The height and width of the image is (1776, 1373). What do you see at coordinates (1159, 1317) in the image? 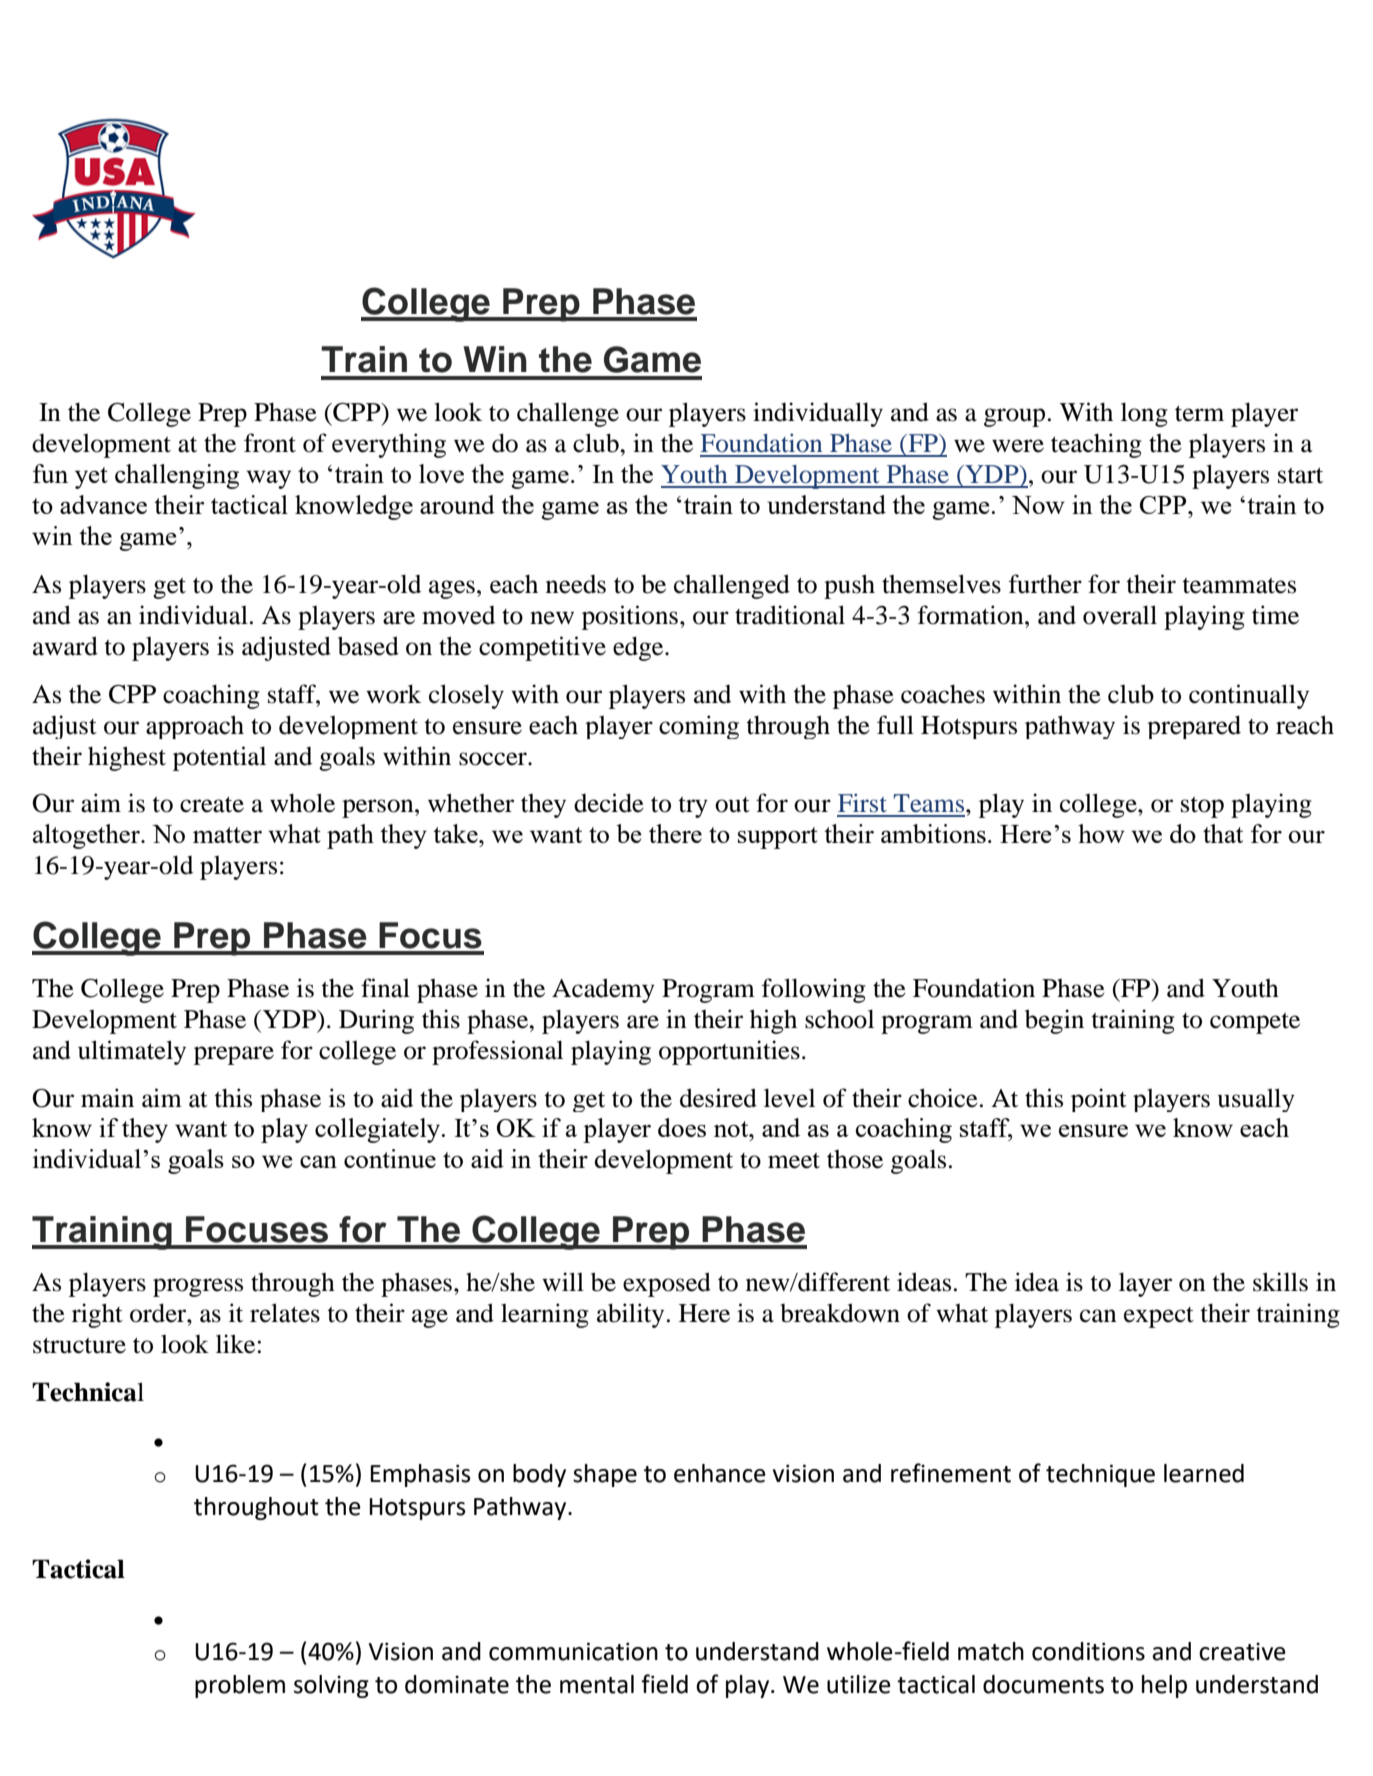
I see `expect` at bounding box center [1159, 1317].
